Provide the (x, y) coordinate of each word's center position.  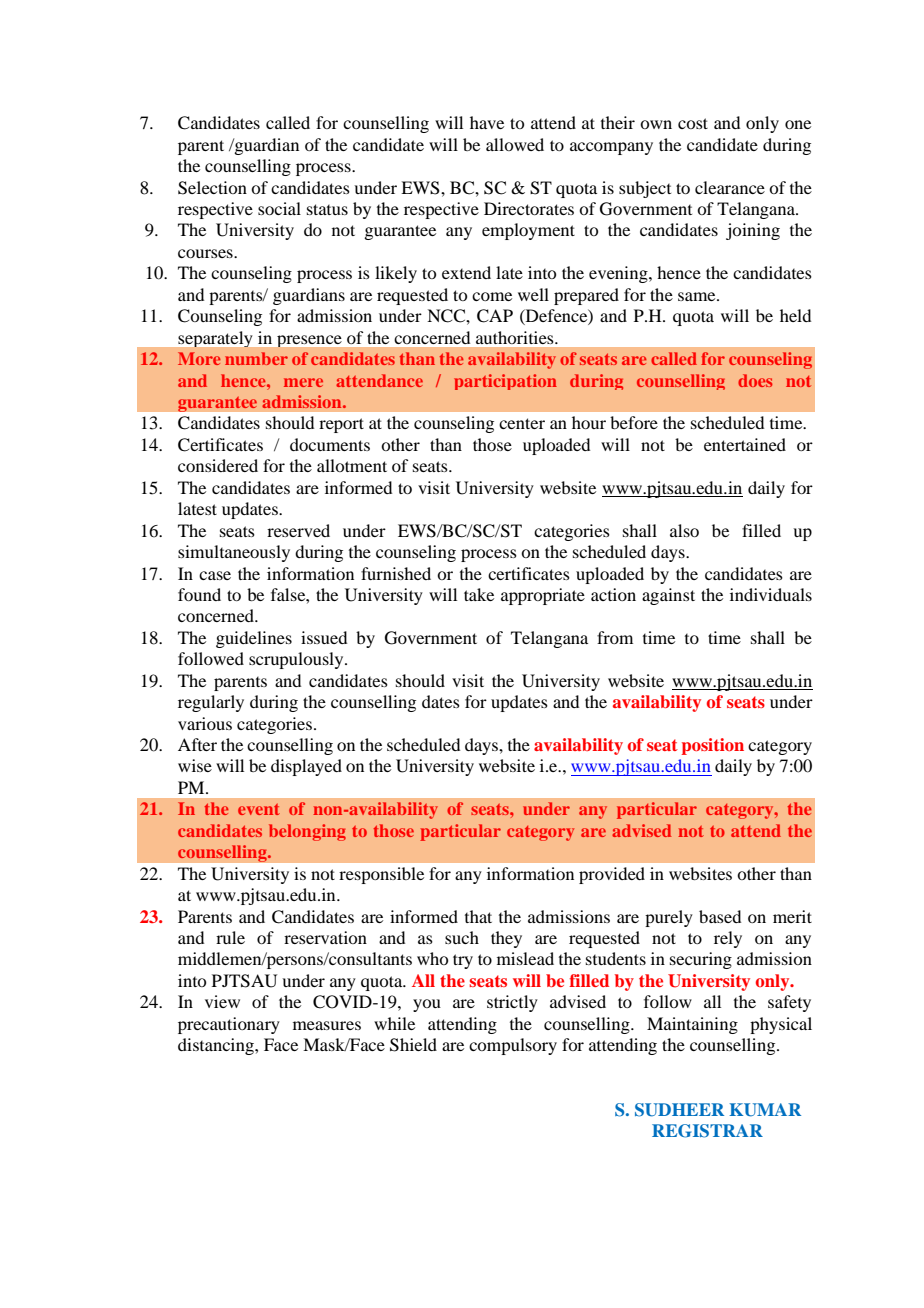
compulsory (513, 1046)
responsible (381, 875)
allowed (515, 144)
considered (218, 465)
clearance (730, 187)
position (713, 746)
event (259, 809)
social (279, 208)
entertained (745, 444)
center (522, 423)
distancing (217, 1046)
